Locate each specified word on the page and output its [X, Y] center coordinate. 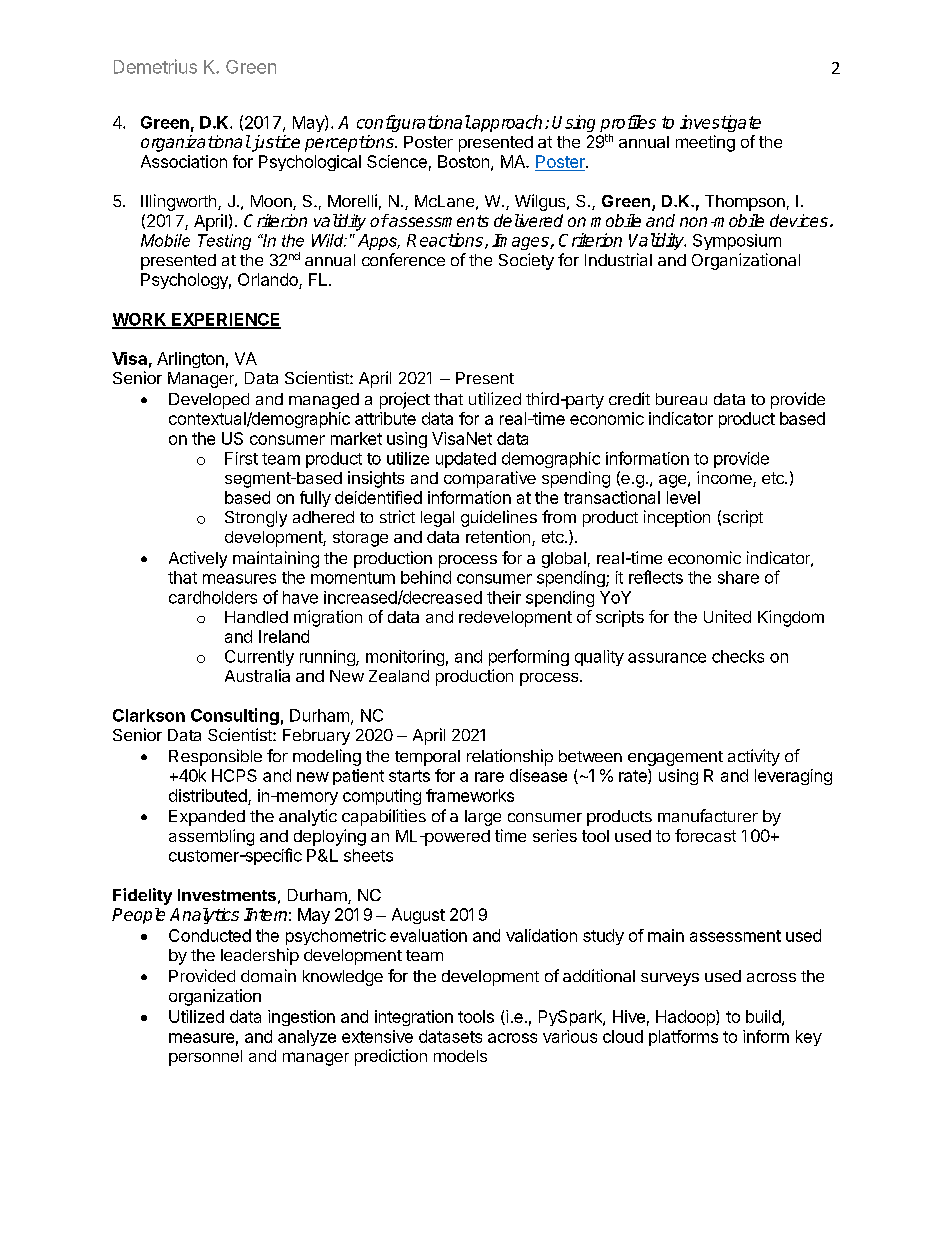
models [460, 1056]
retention [498, 536]
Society [526, 261]
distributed [208, 795]
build [763, 1016]
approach [506, 123]
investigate [720, 123]
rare [489, 777]
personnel [205, 1058]
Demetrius [155, 66]
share [738, 577]
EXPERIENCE [225, 320]
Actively [198, 559]
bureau [681, 399]
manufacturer [708, 815]
